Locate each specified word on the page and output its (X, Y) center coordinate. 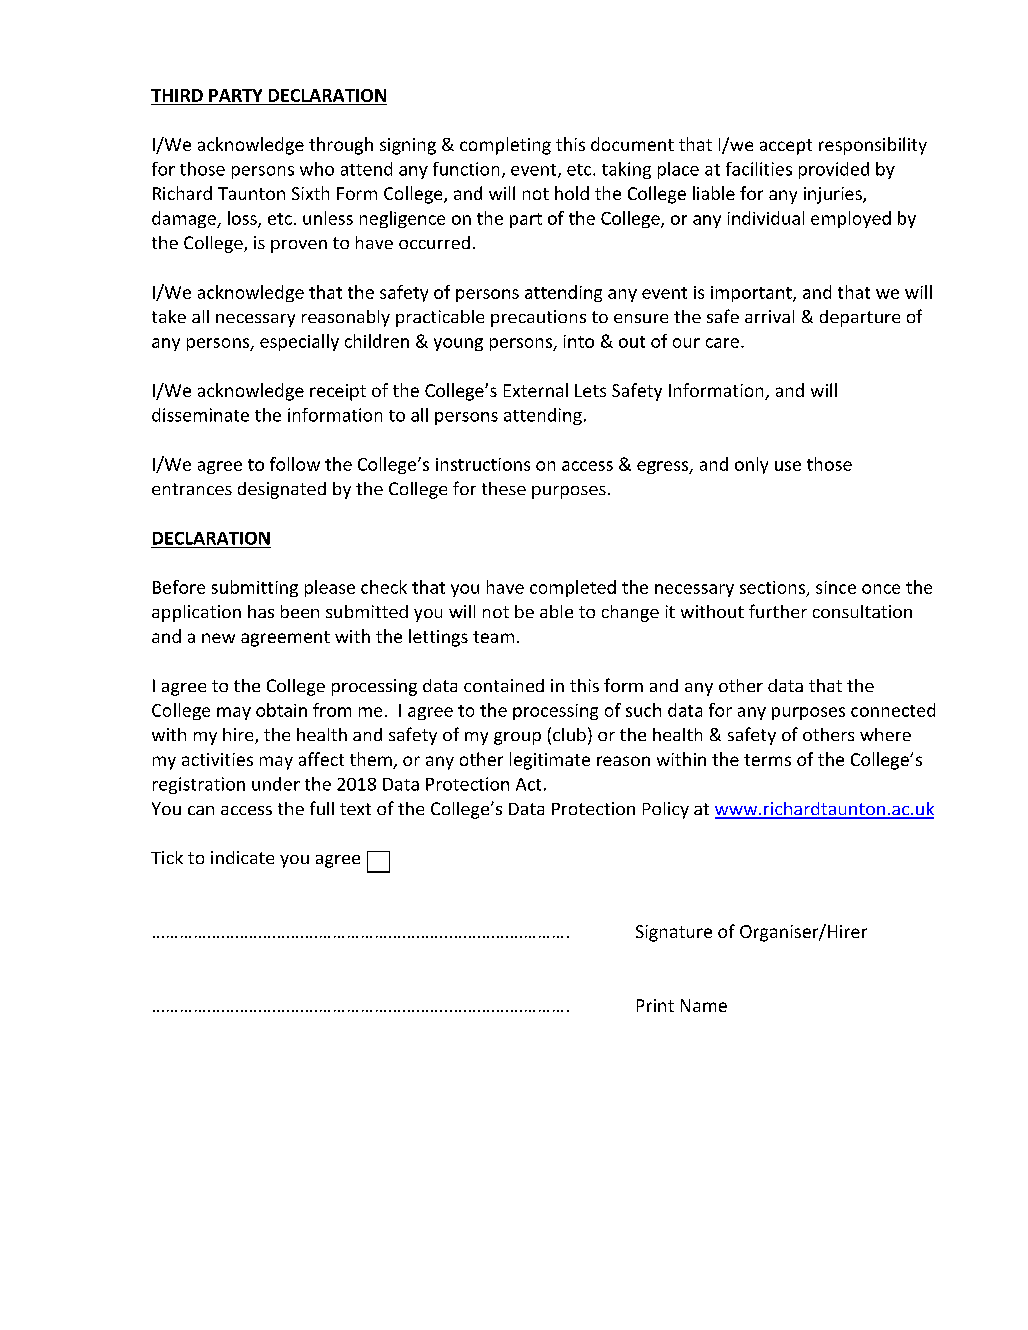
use (788, 466)
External (536, 390)
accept (786, 147)
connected (893, 710)
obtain (281, 710)
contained (504, 685)
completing (505, 146)
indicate (242, 857)
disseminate (200, 415)
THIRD (177, 95)
